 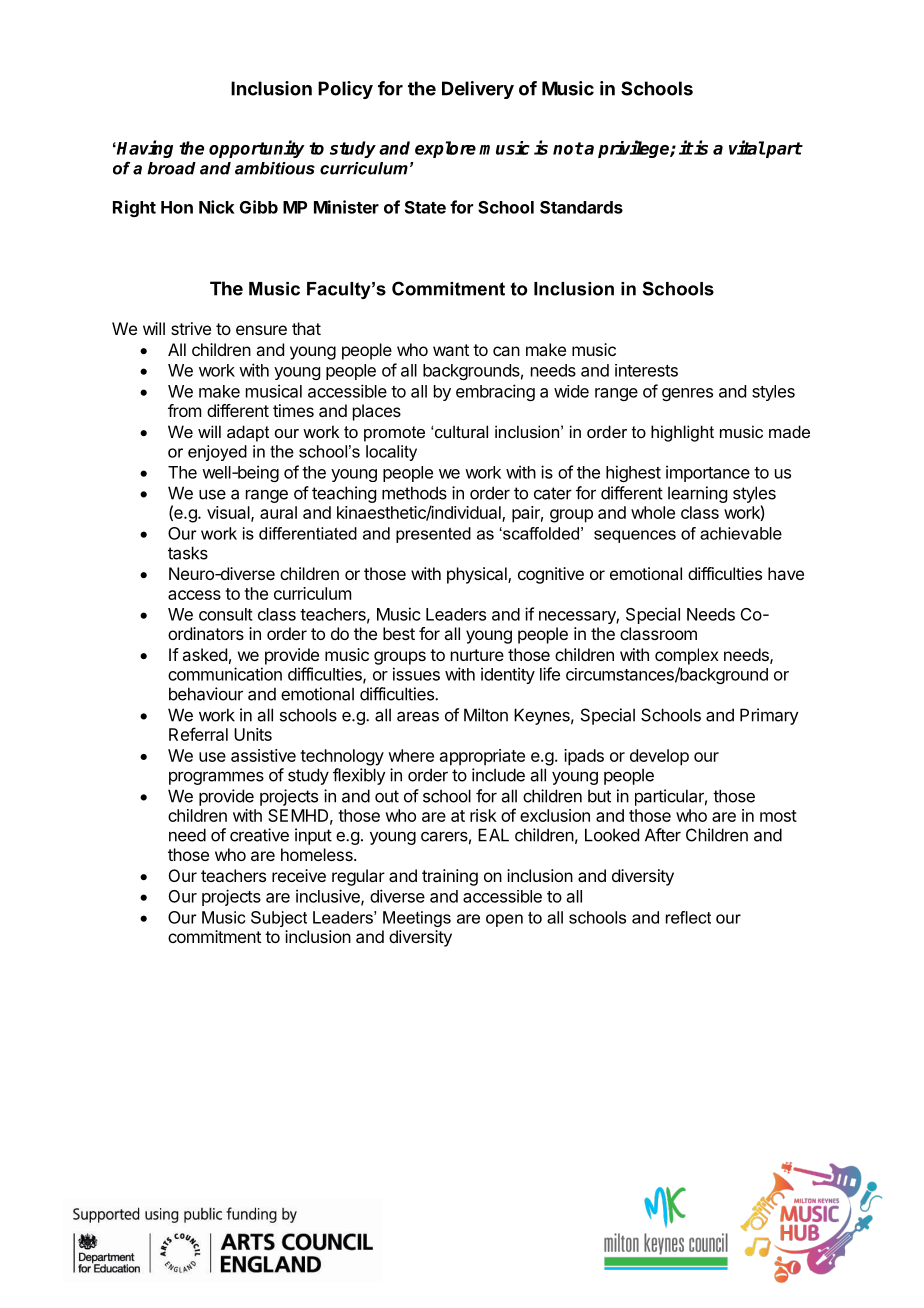 What do you see at coordinates (687, 656) in the page?
I see `complex` at bounding box center [687, 656].
